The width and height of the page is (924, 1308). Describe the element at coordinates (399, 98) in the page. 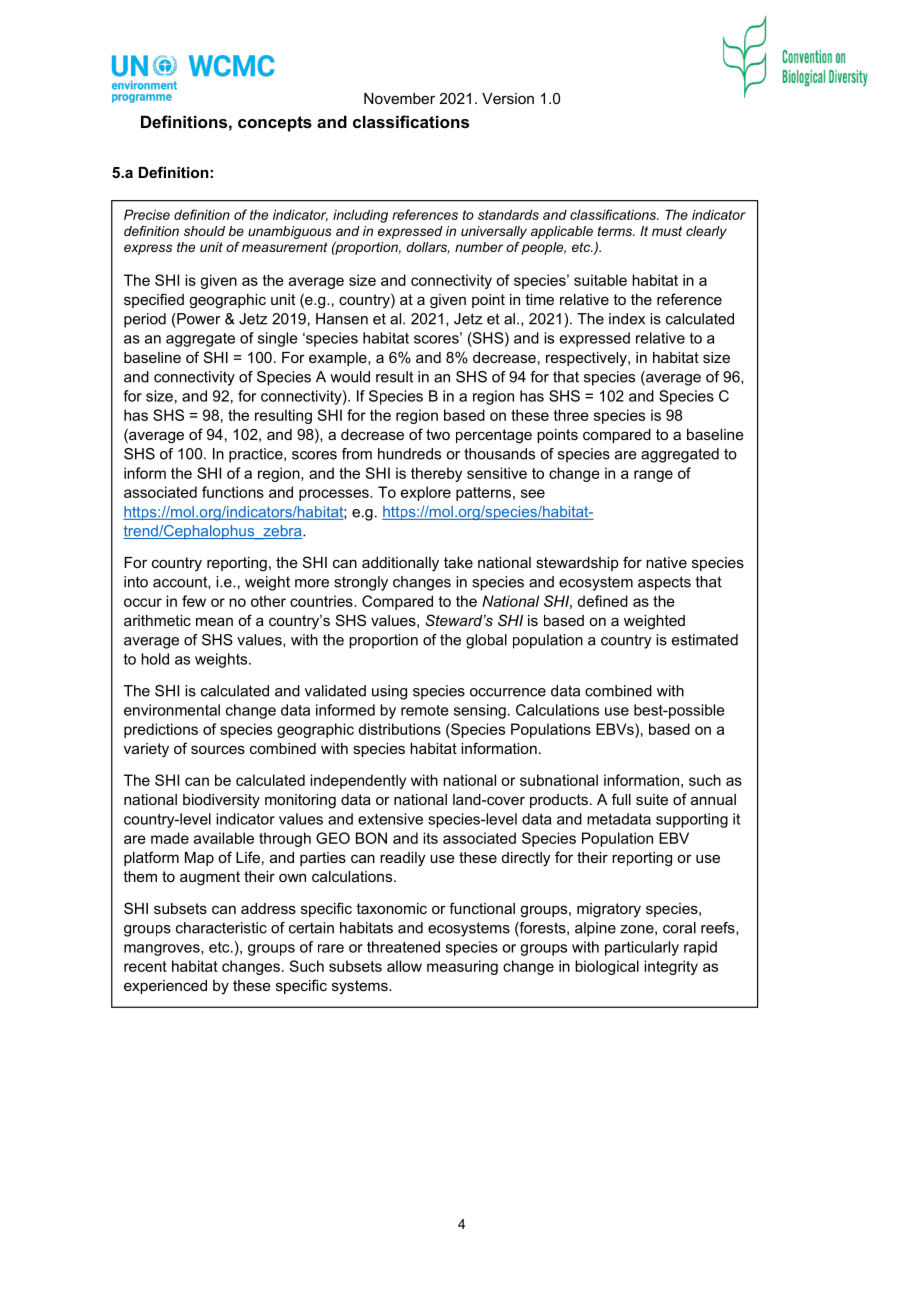

I see `November` at that location.
